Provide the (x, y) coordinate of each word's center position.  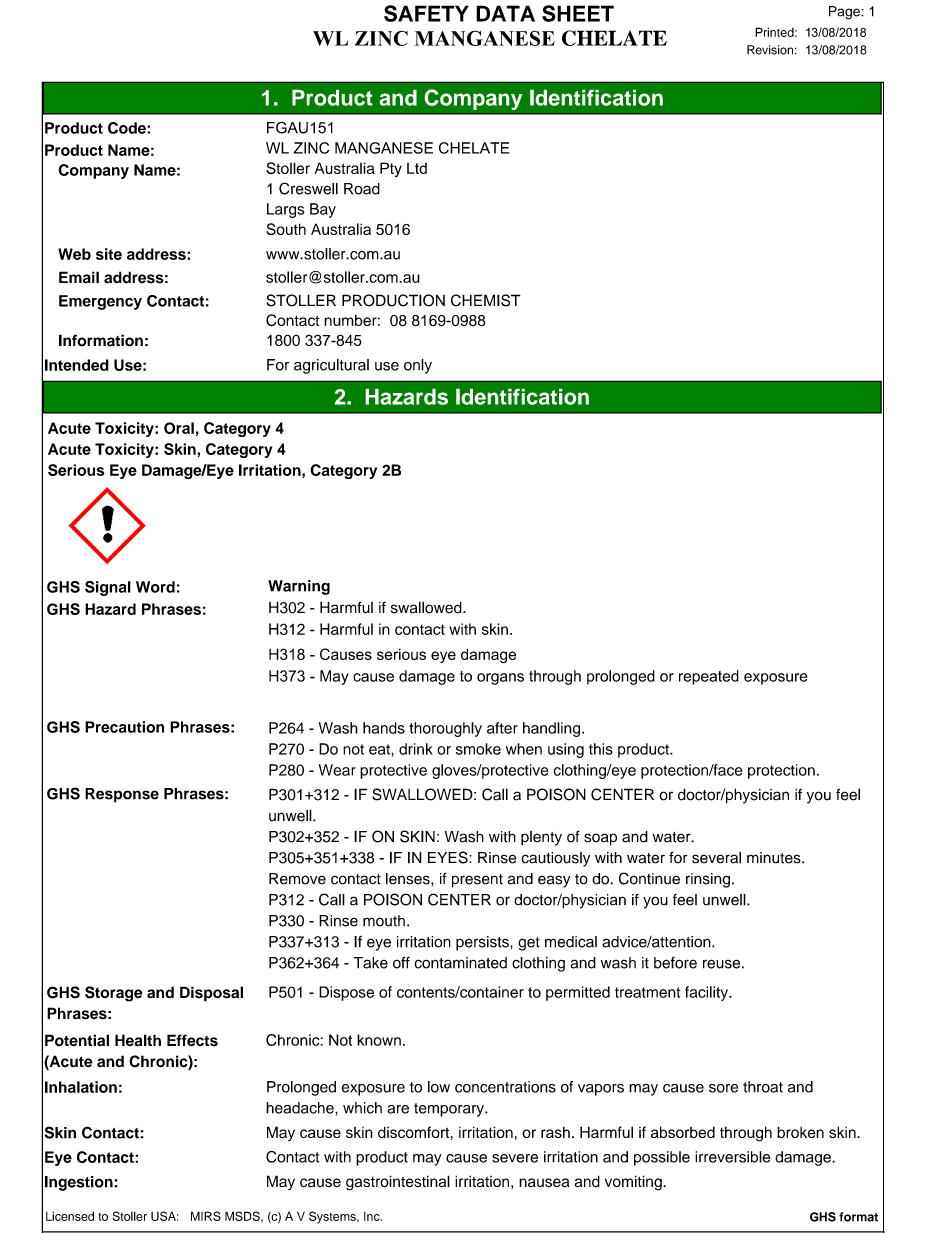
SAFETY (426, 13)
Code (128, 128)
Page (845, 13)
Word (155, 587)
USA (164, 1216)
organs (500, 679)
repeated (709, 677)
